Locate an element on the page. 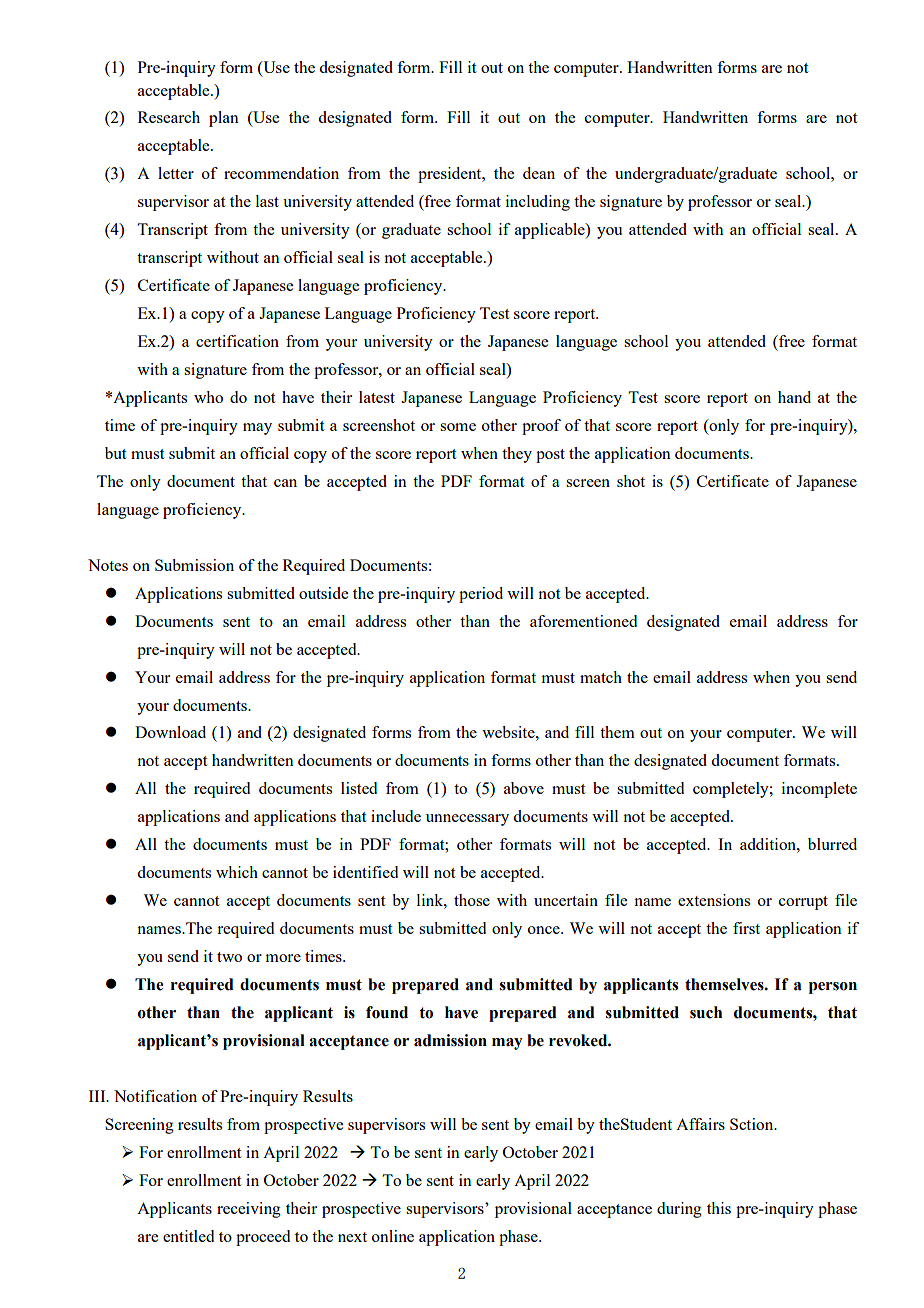 This page has width=924, height=1308. dean is located at coordinates (539, 173).
